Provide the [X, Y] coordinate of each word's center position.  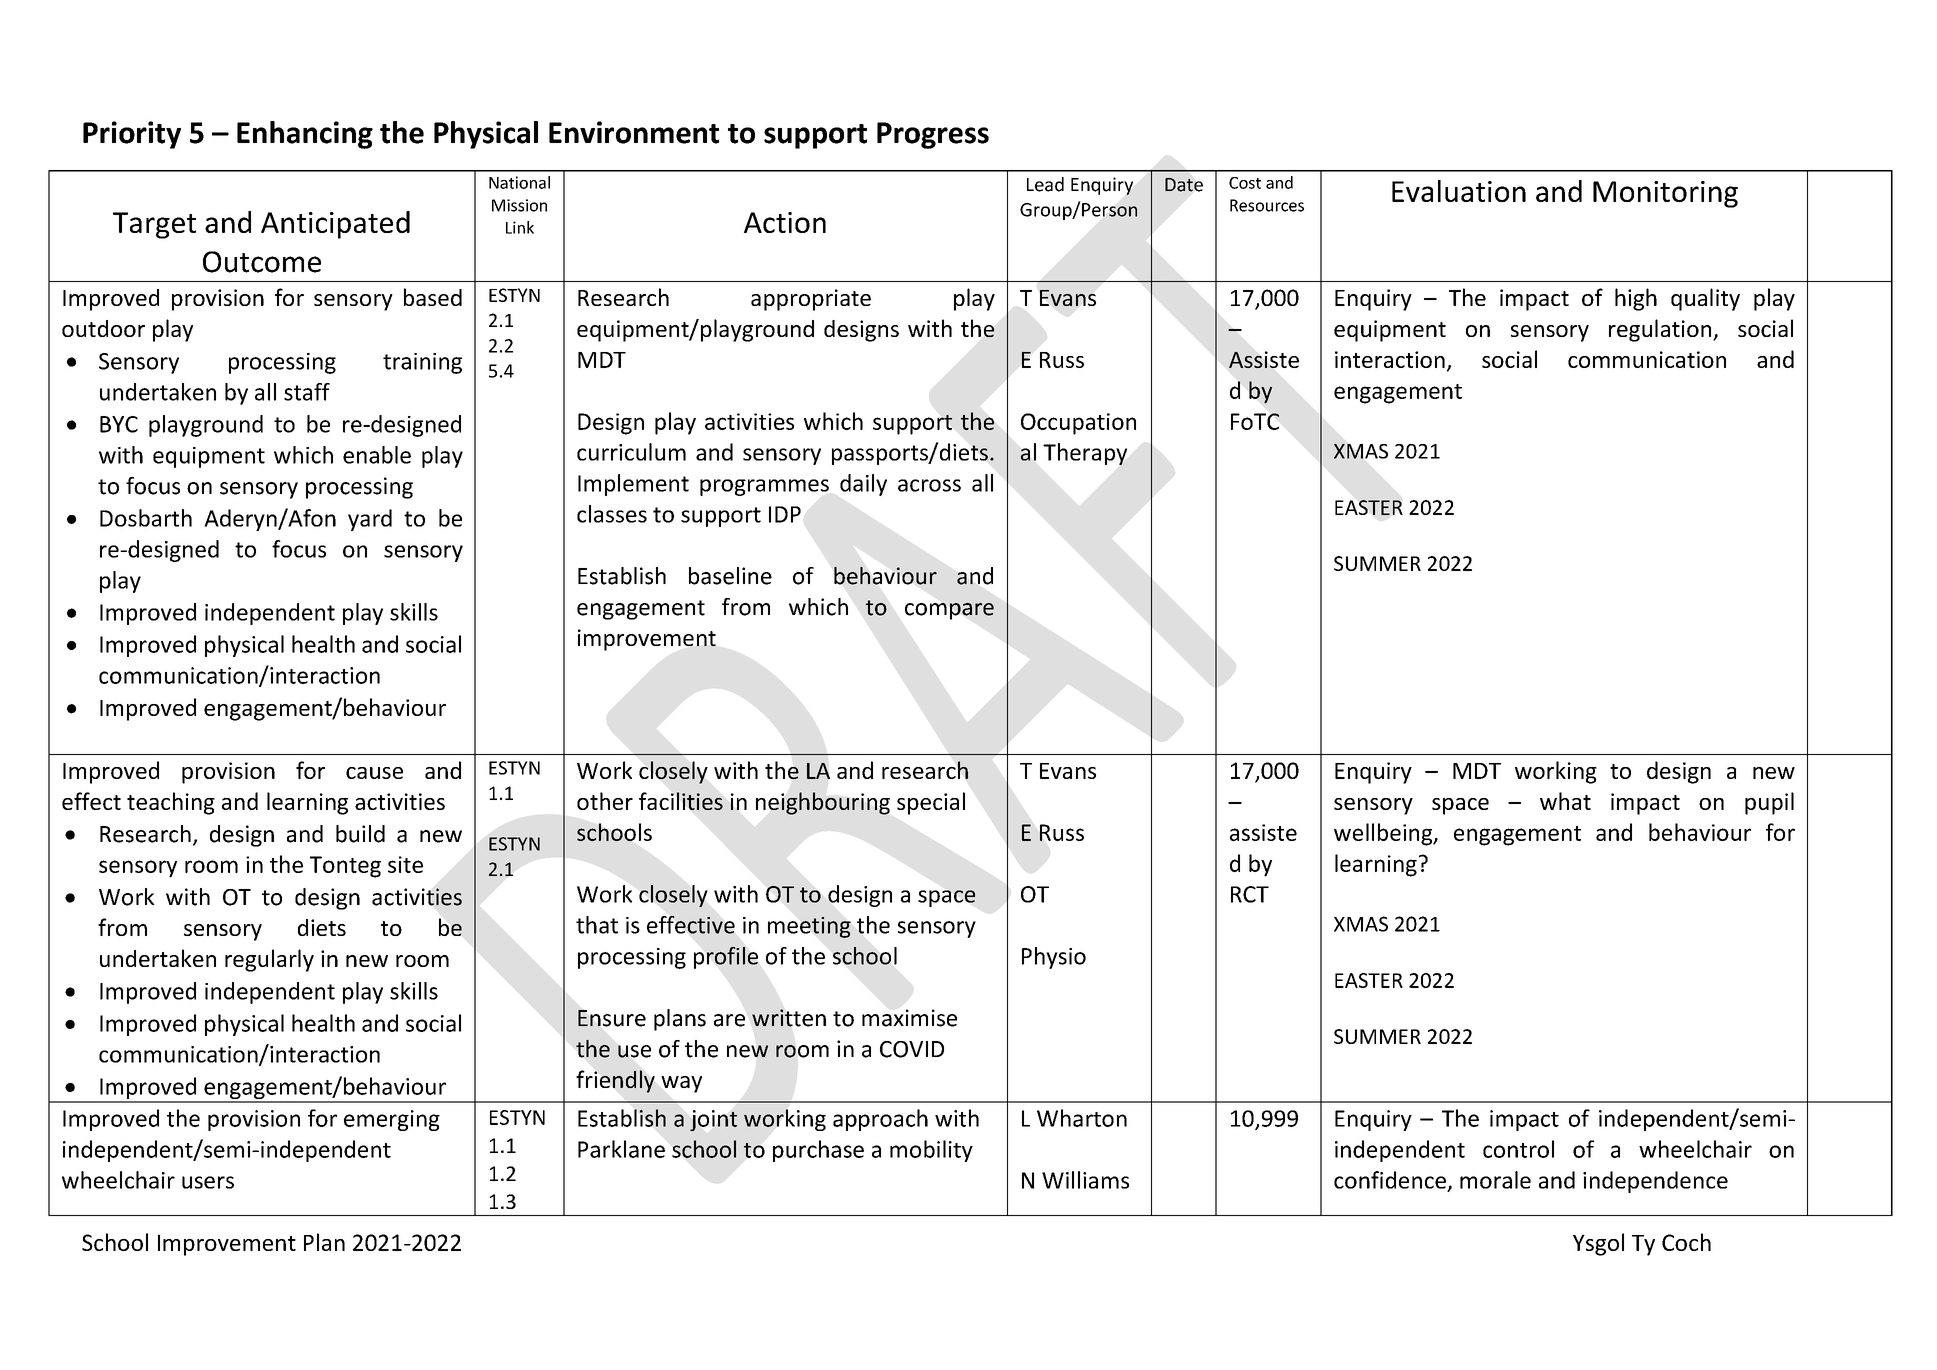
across [929, 485]
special [931, 803]
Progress [933, 135]
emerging [392, 1120]
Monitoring [1665, 194]
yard [370, 520]
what [1565, 801]
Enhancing [305, 135]
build [360, 834]
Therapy [1085, 454]
